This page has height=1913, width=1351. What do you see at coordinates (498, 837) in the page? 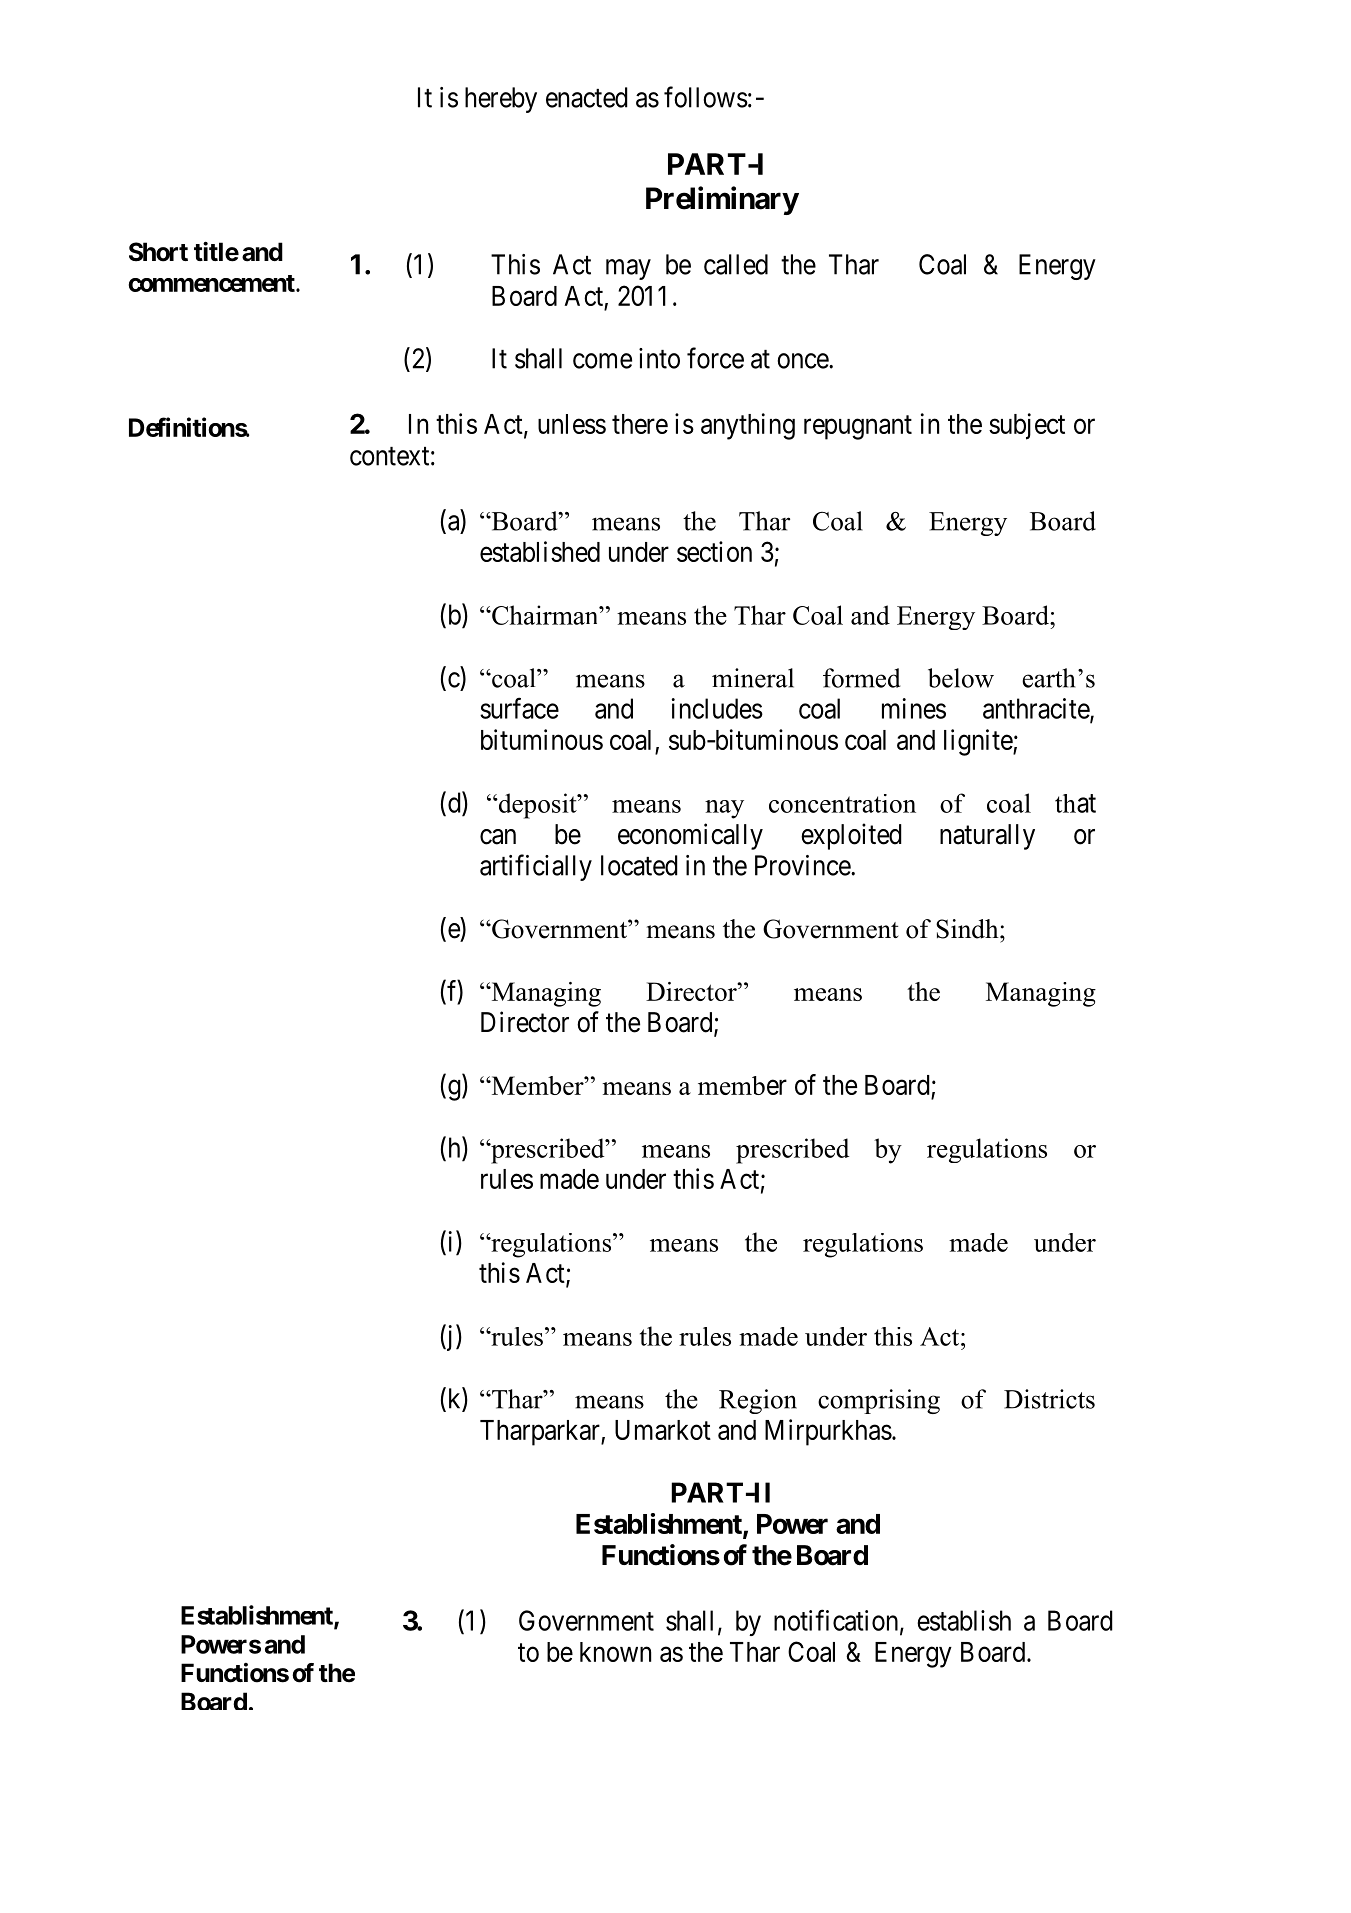
I see `can` at bounding box center [498, 837].
